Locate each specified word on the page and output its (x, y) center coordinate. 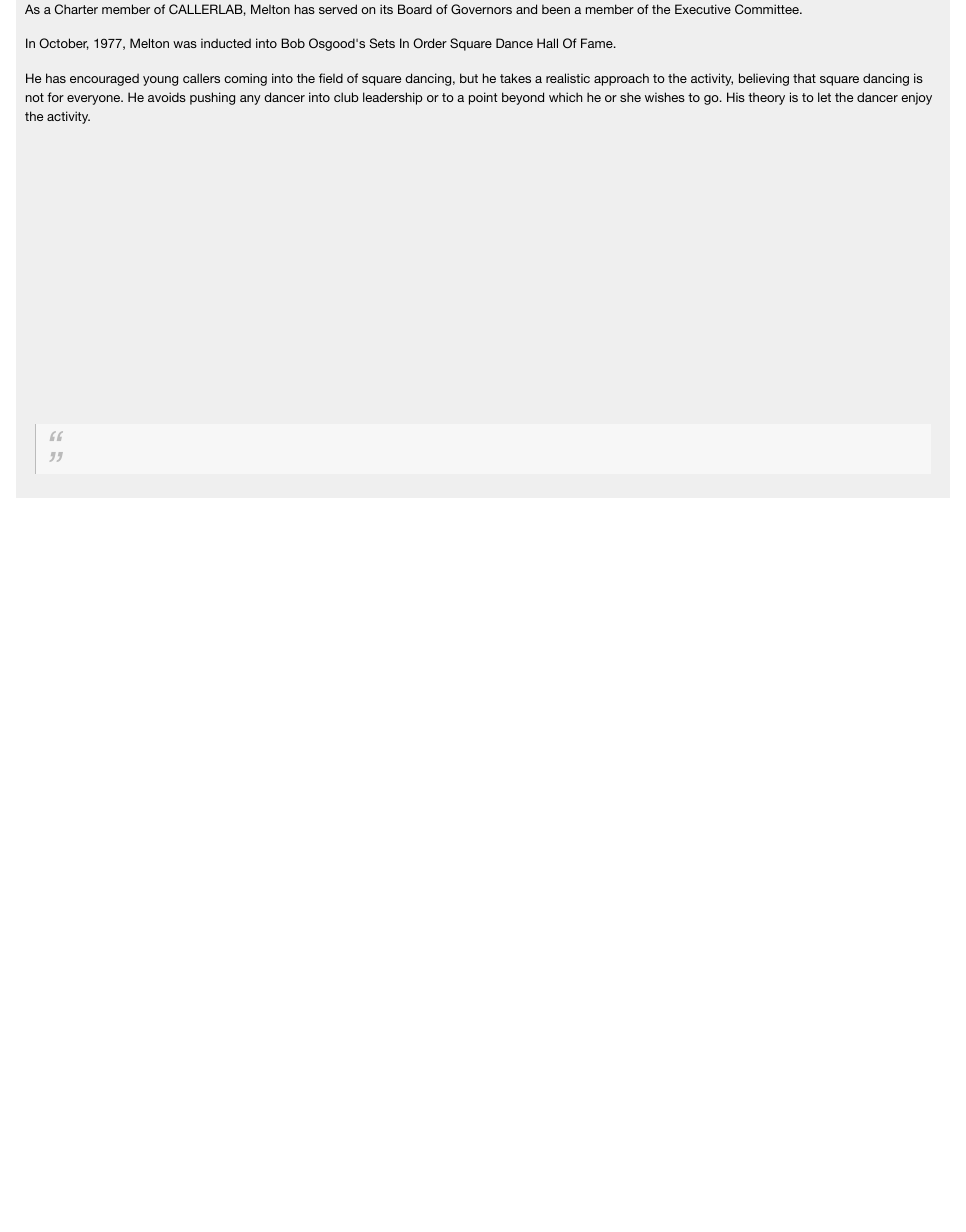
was (185, 44)
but (469, 78)
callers (201, 78)
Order (430, 43)
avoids (167, 97)
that (804, 78)
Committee (768, 9)
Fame (598, 43)
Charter (76, 9)
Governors (481, 9)
